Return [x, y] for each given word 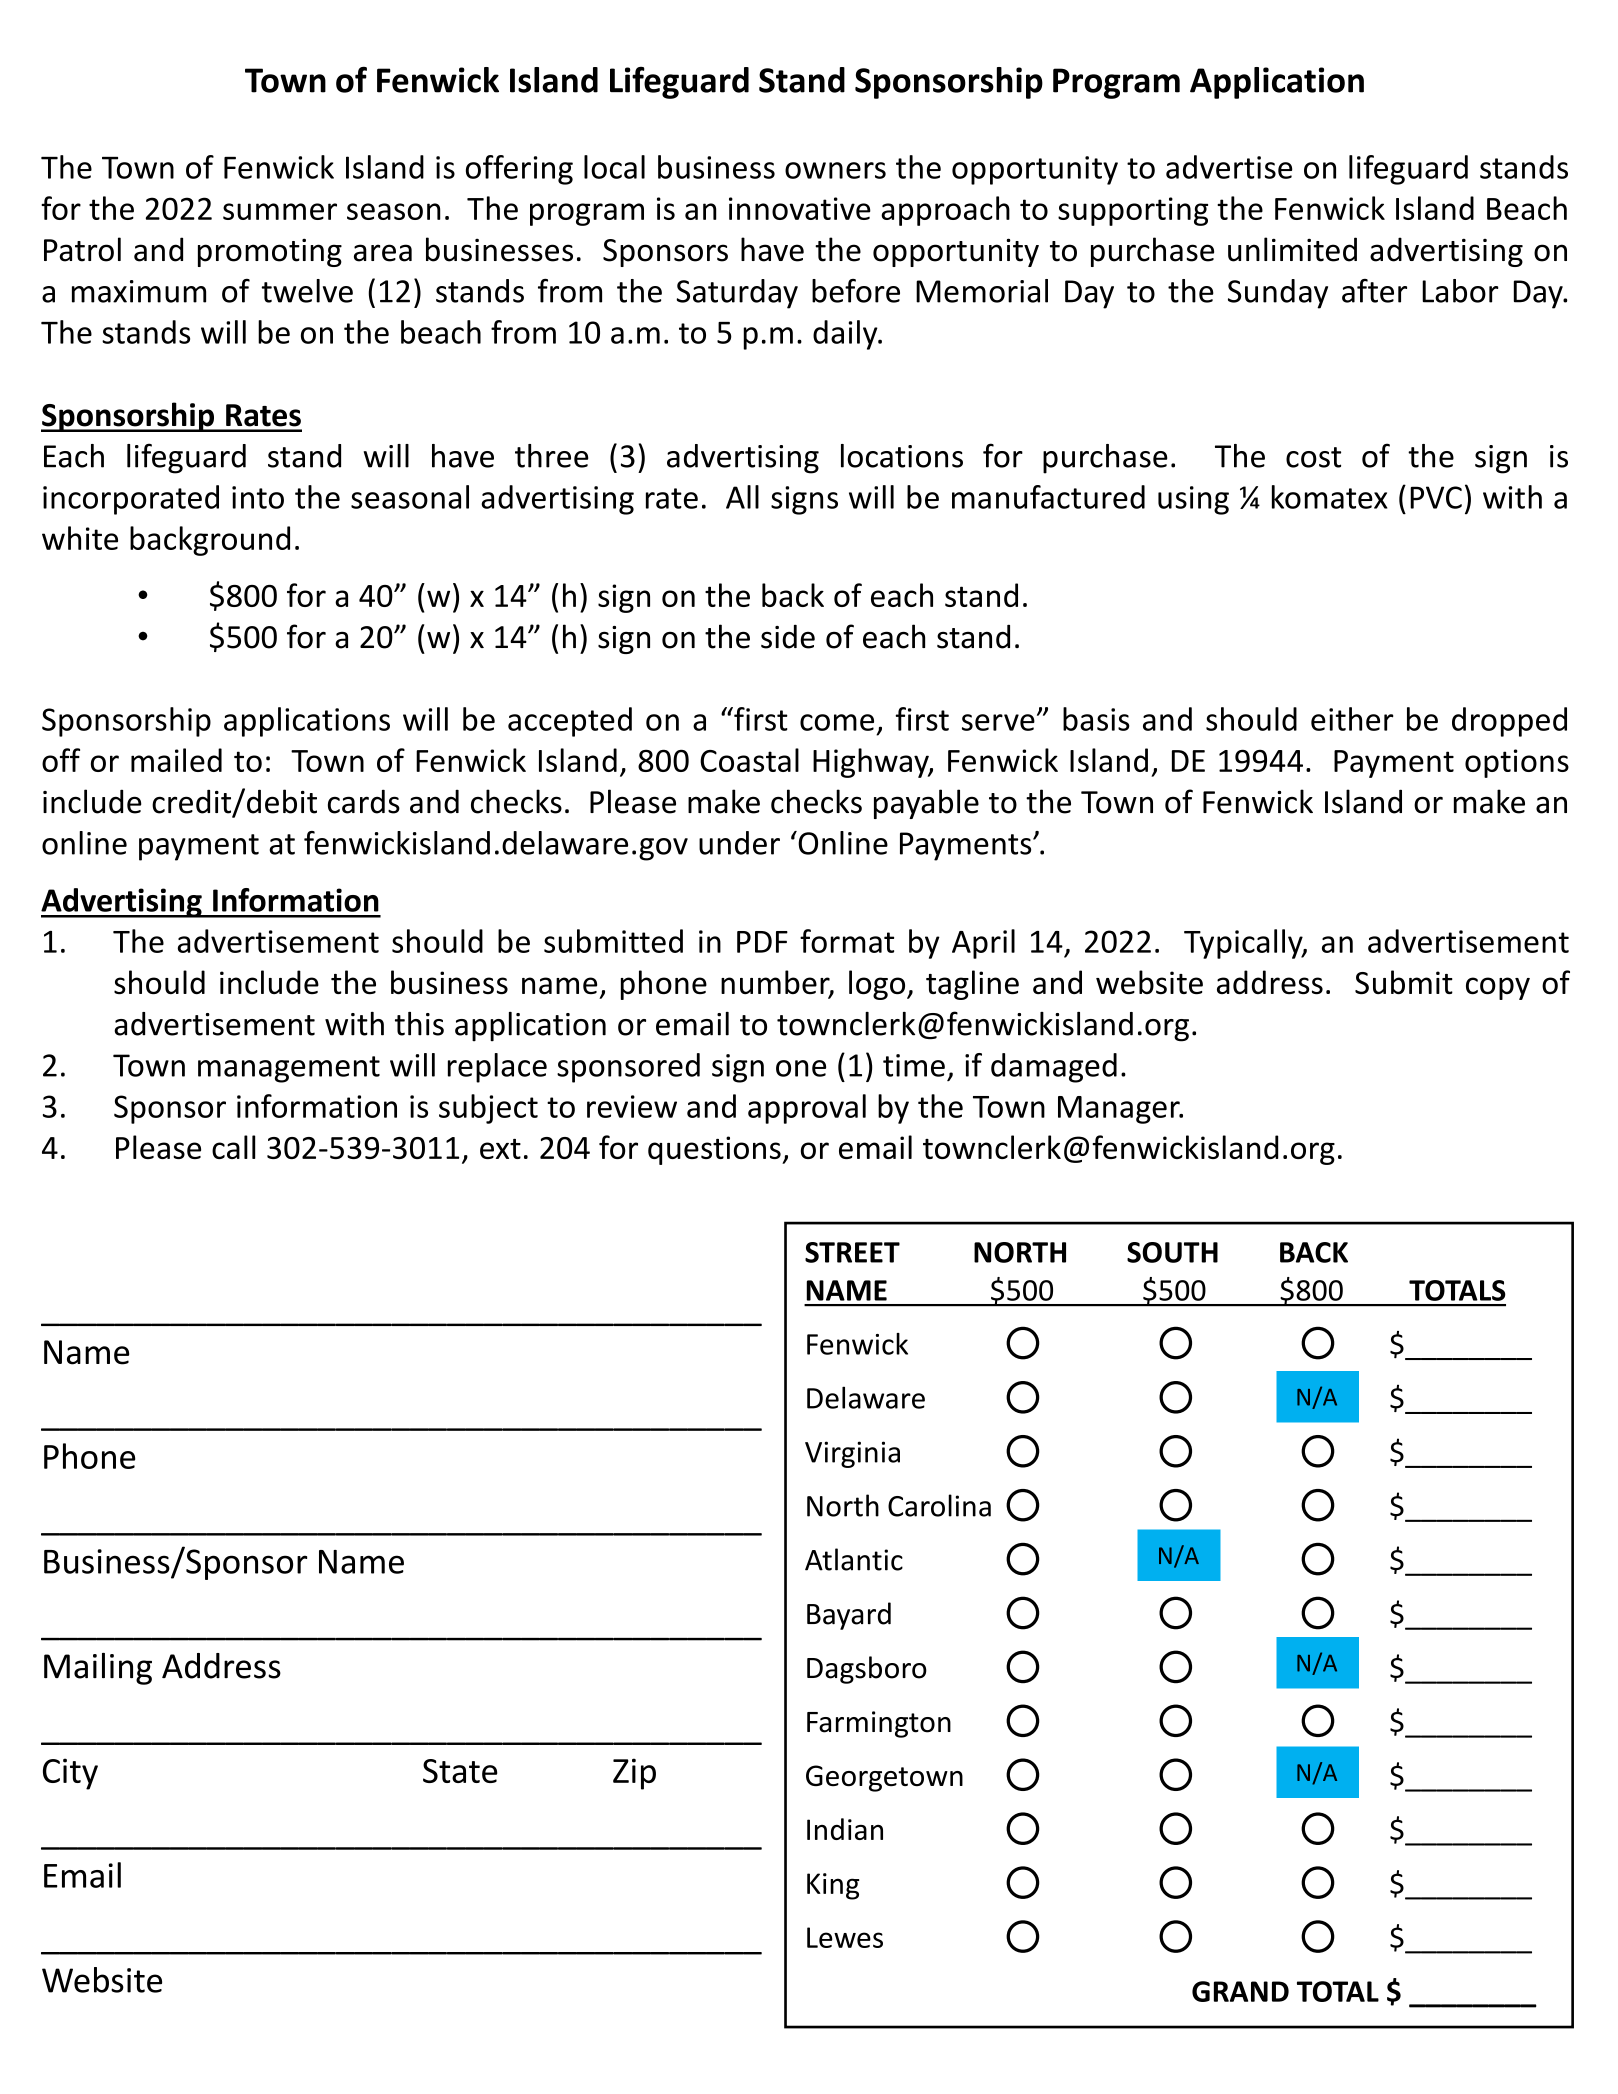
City [70, 1774]
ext [500, 1149]
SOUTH [1172, 1252]
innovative [800, 208]
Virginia [852, 1454]
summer [280, 211]
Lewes [845, 1937]
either [1352, 719]
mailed [176, 760]
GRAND [1240, 1991]
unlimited [1292, 249]
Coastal [749, 760]
